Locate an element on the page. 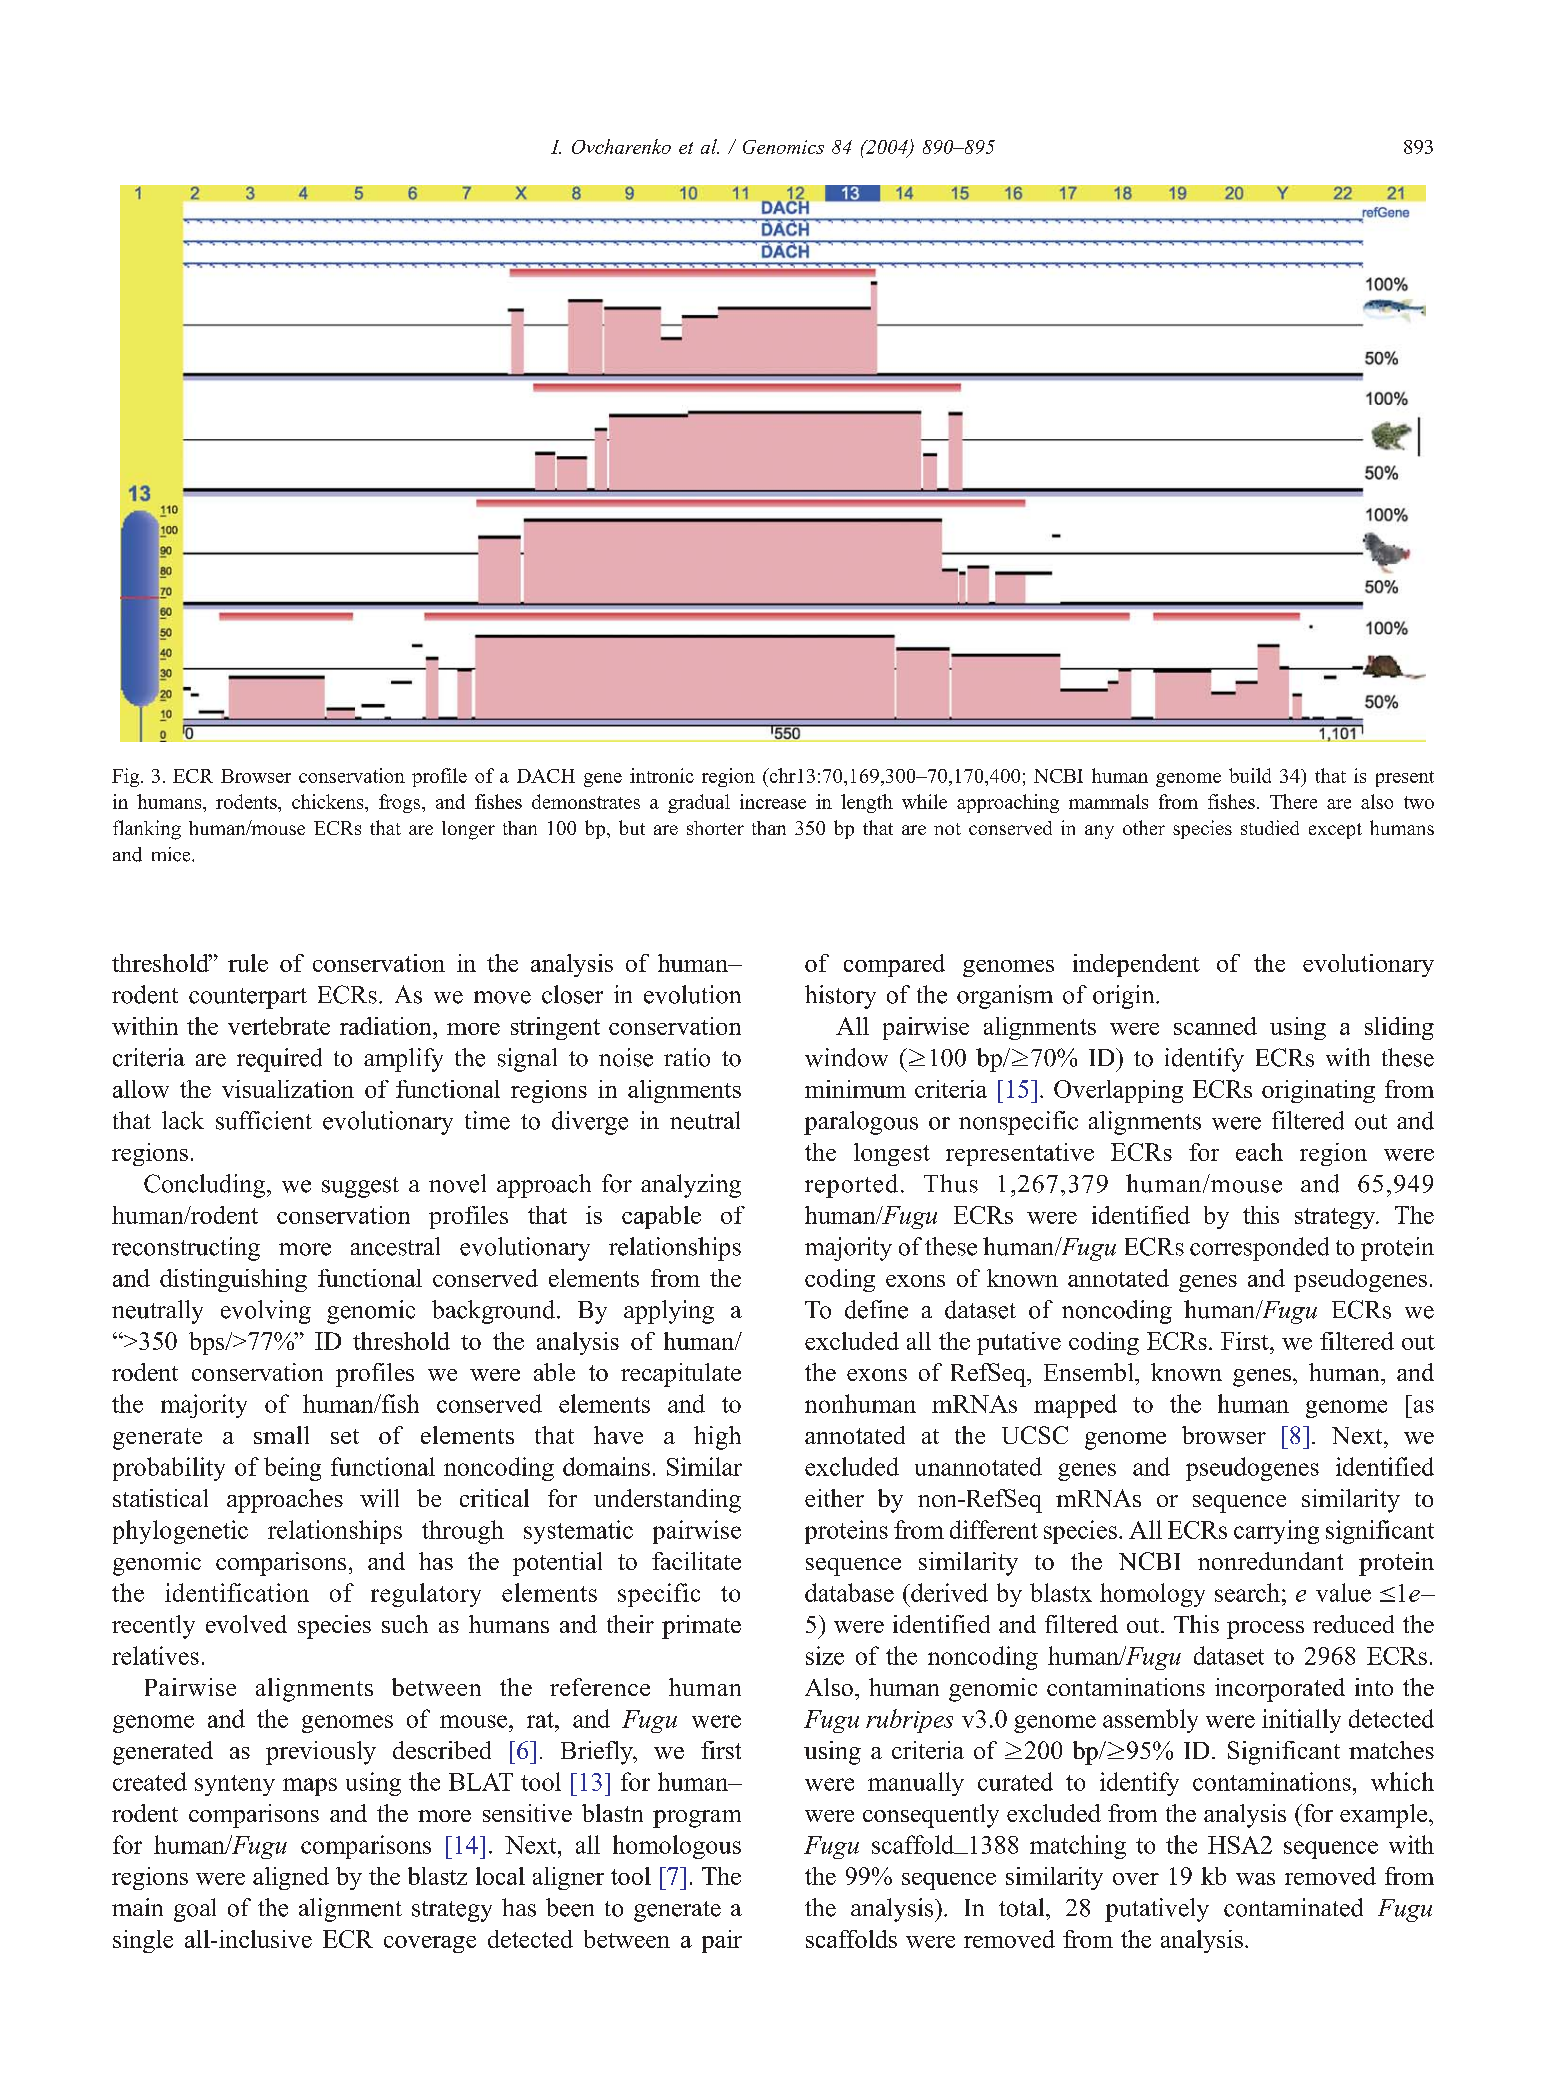  facilitate is located at coordinates (696, 1561).
